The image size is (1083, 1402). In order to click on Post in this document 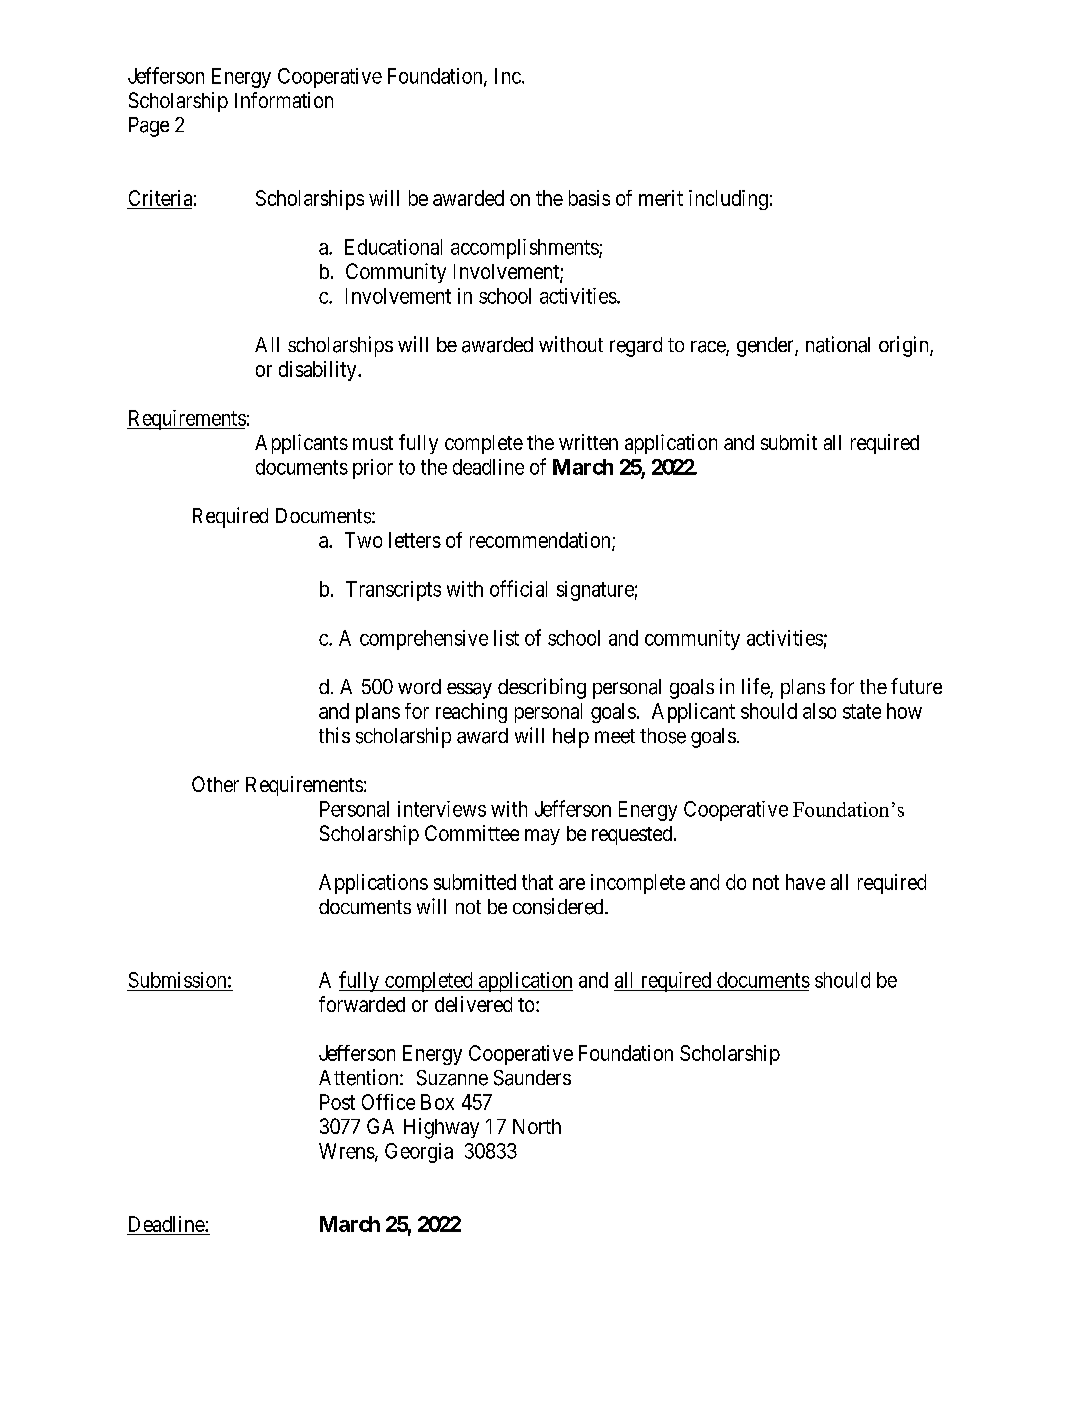, I will do `click(337, 1102)`.
